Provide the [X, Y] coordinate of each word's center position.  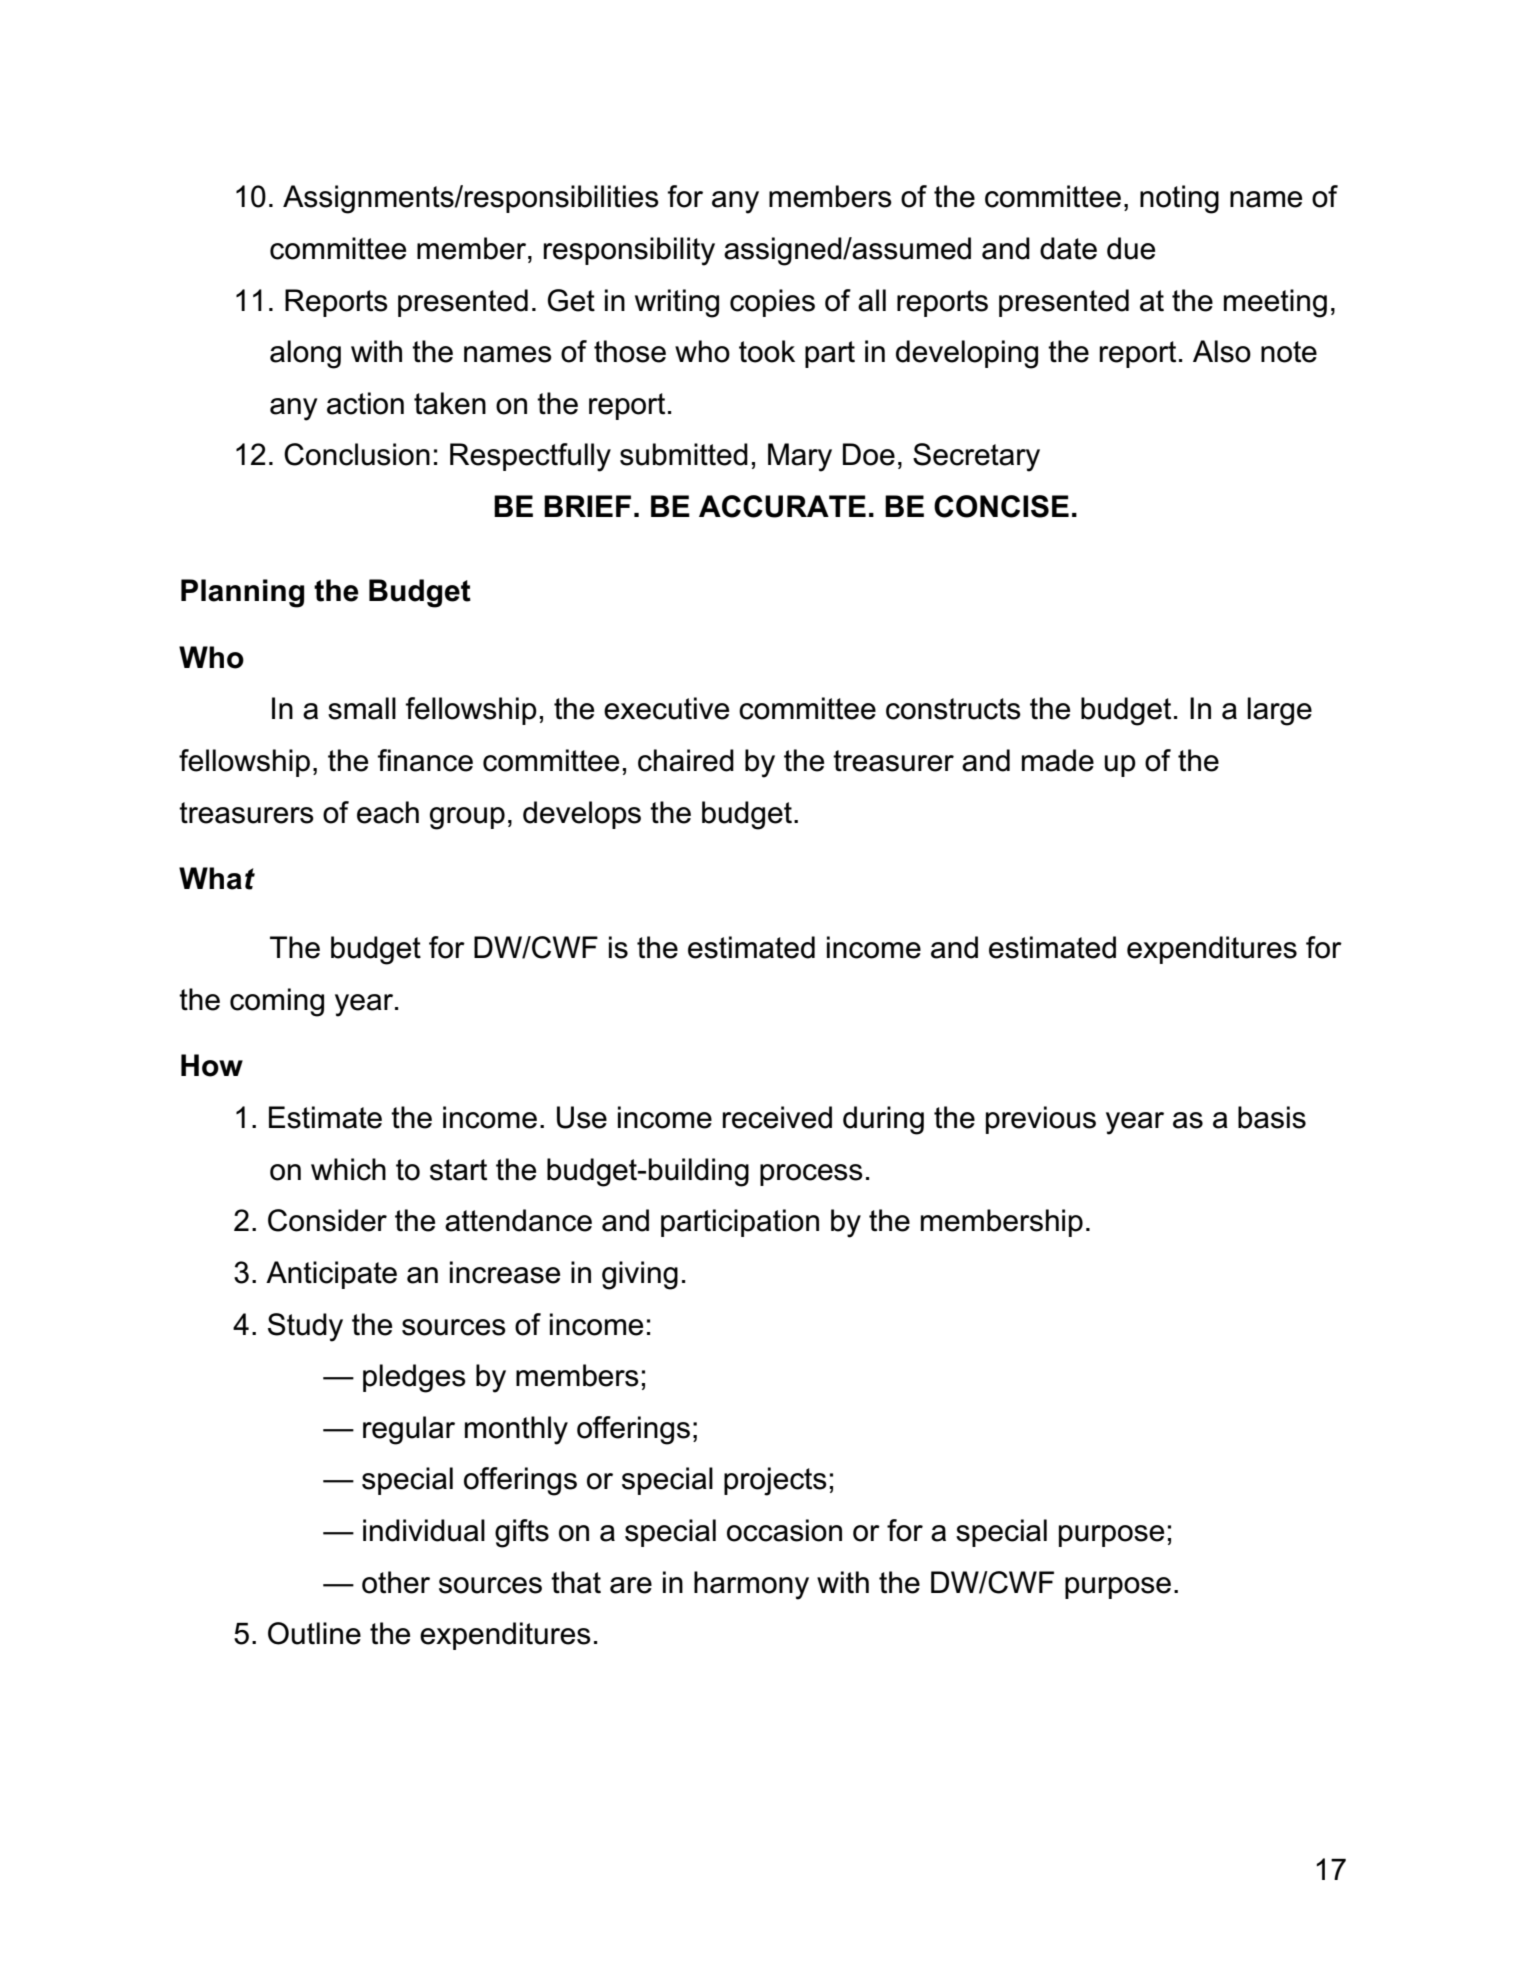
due [1131, 248]
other [396, 1582]
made [1058, 760]
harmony [751, 1585]
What [217, 878]
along [305, 354]
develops [582, 815]
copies [772, 303]
